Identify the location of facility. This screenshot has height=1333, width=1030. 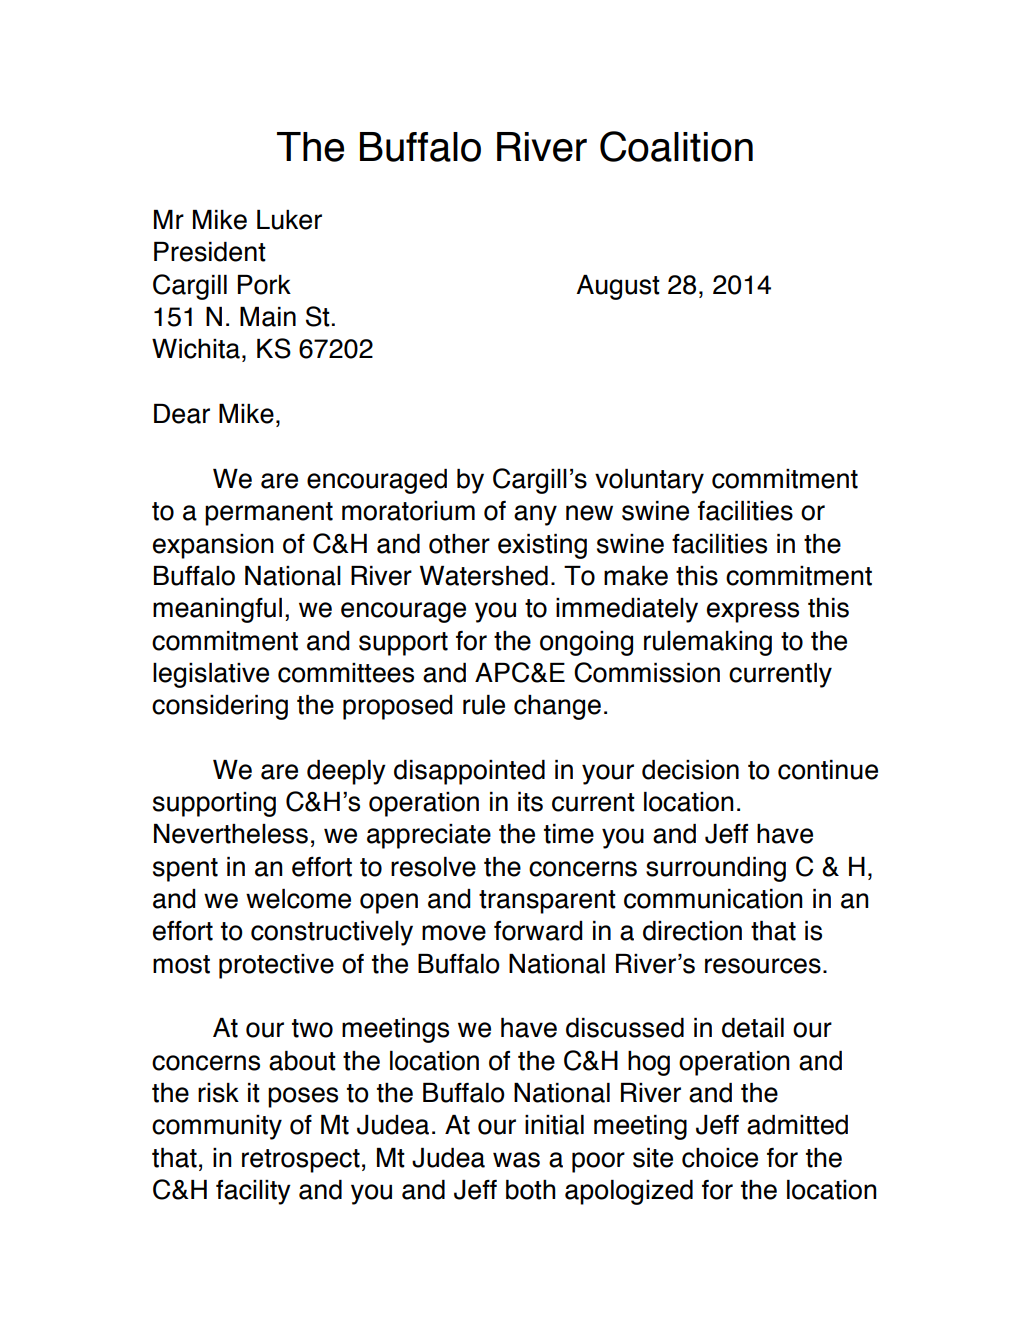
(253, 1192).
